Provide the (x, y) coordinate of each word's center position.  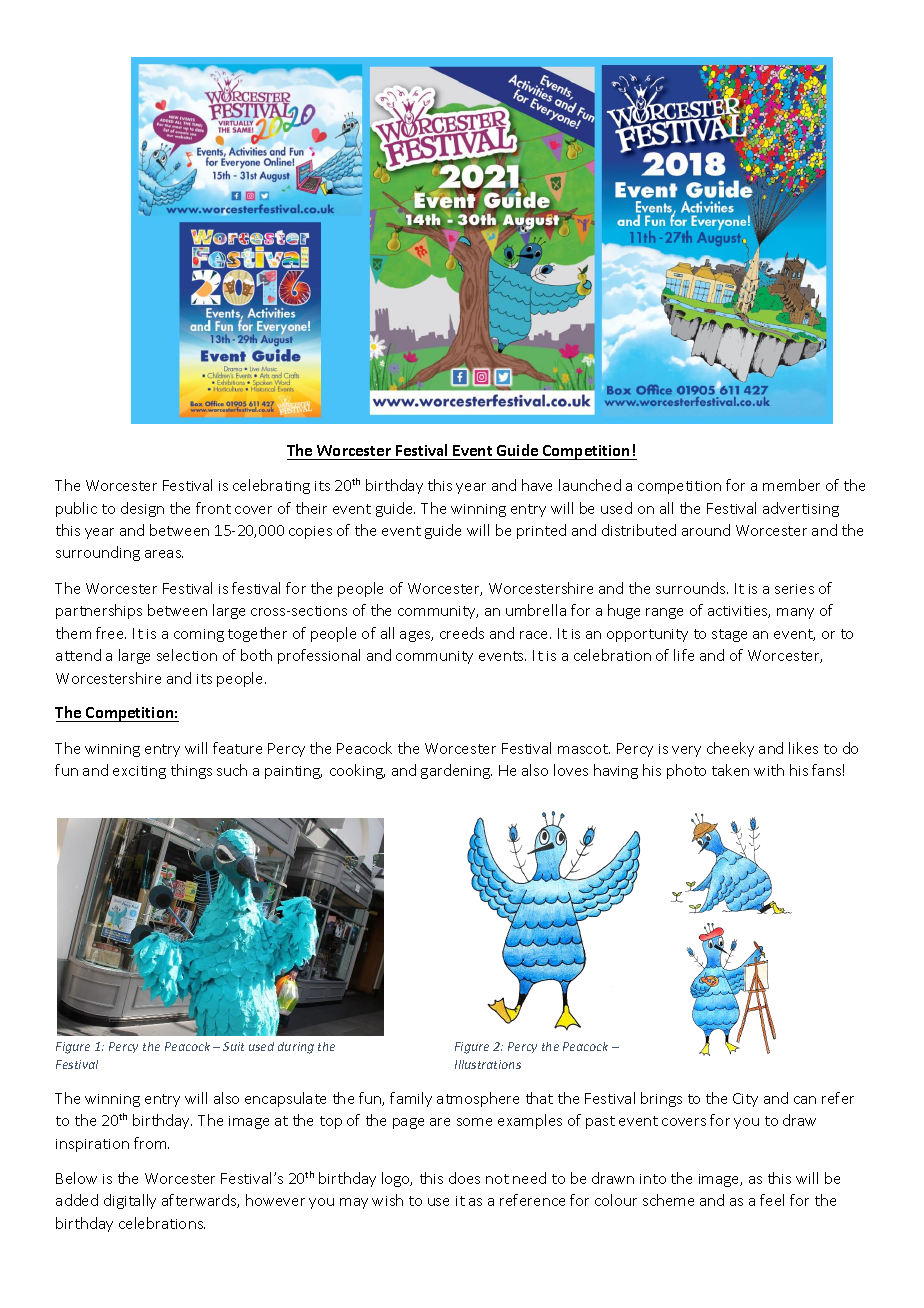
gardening (456, 771)
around (706, 530)
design (142, 509)
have (537, 485)
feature (237, 748)
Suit (233, 1046)
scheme (668, 1200)
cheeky (730, 749)
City (745, 1100)
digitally (130, 1201)
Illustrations (488, 1064)
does (464, 1178)
